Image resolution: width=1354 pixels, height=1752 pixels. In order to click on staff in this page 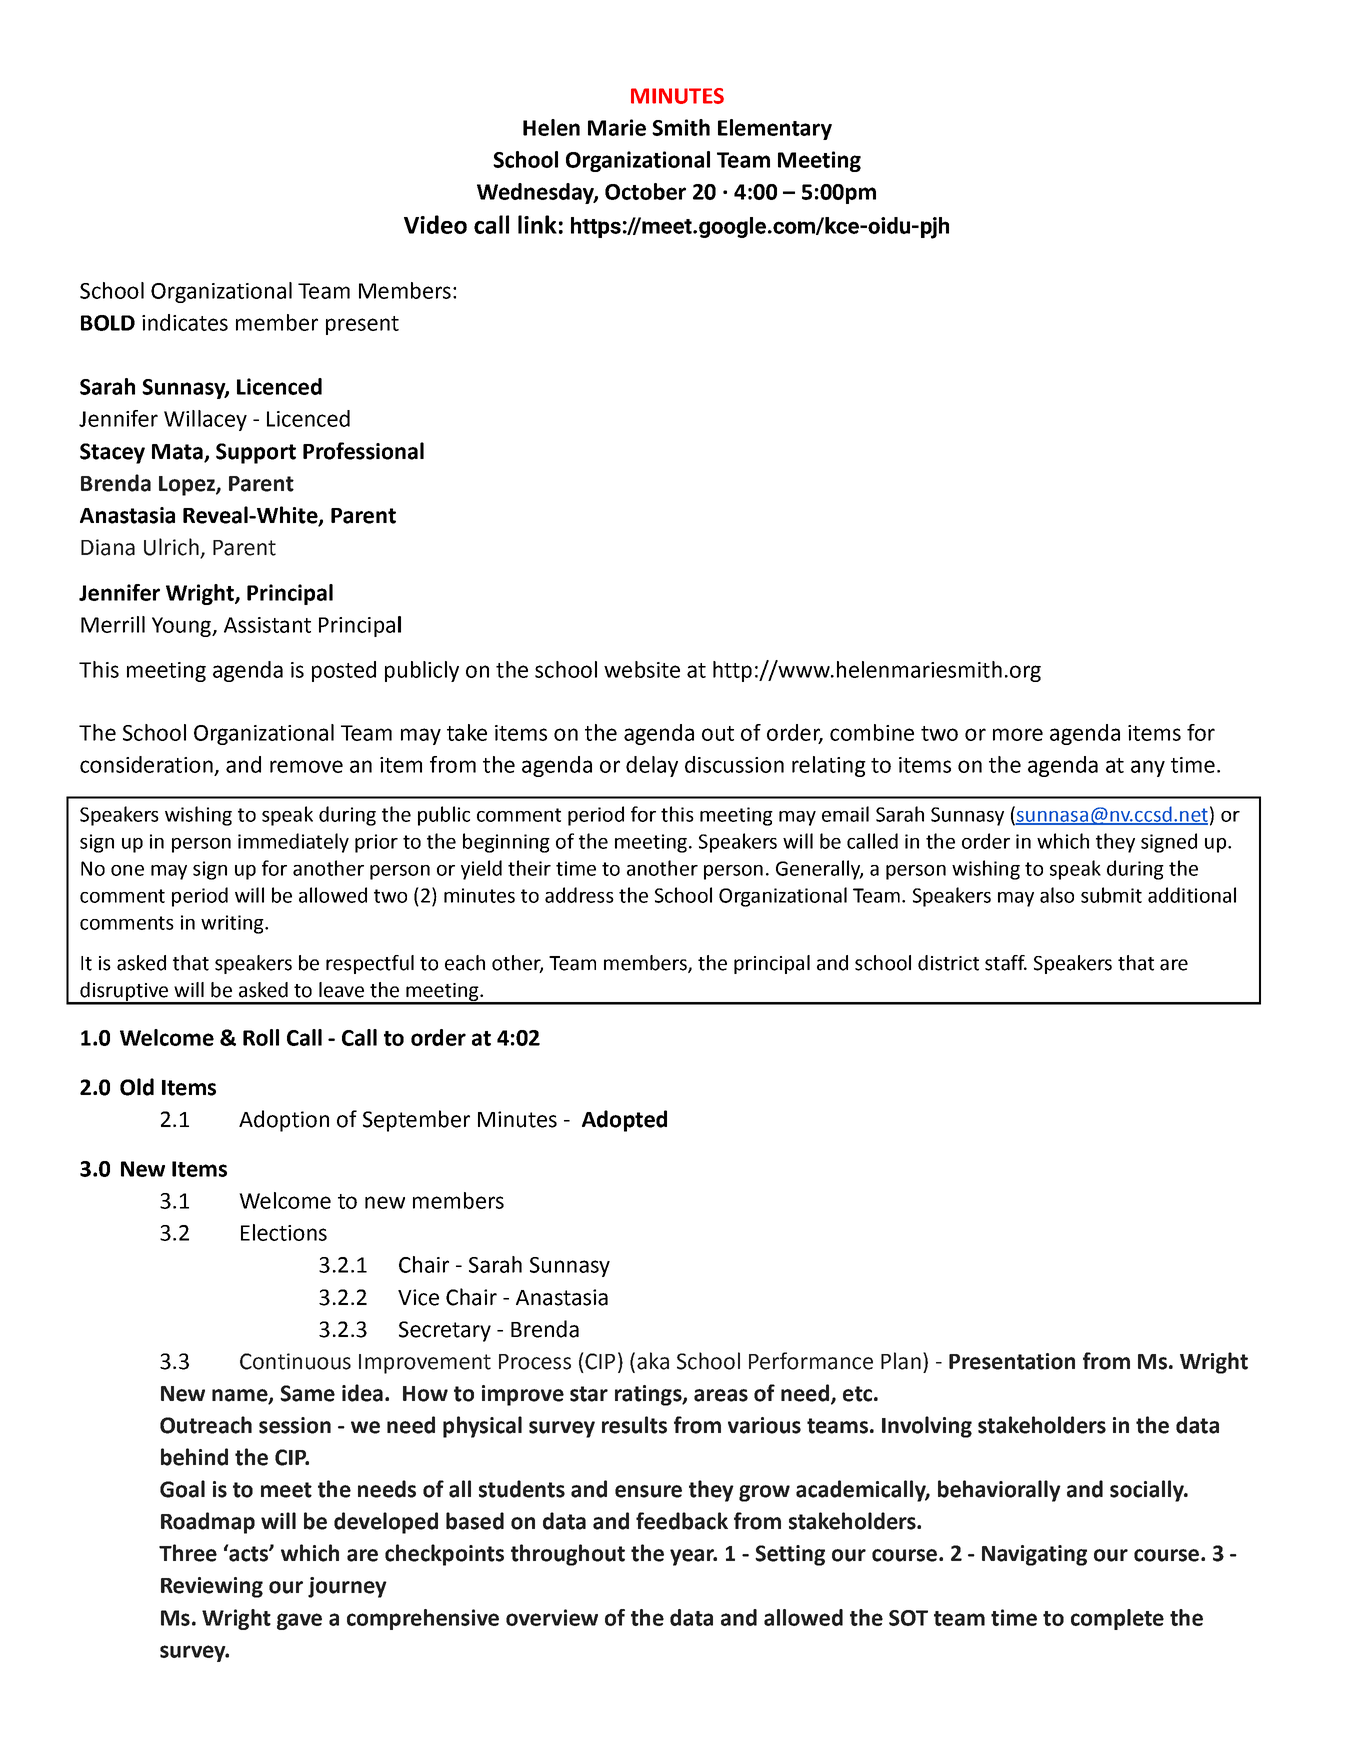, I will do `click(1006, 963)`.
